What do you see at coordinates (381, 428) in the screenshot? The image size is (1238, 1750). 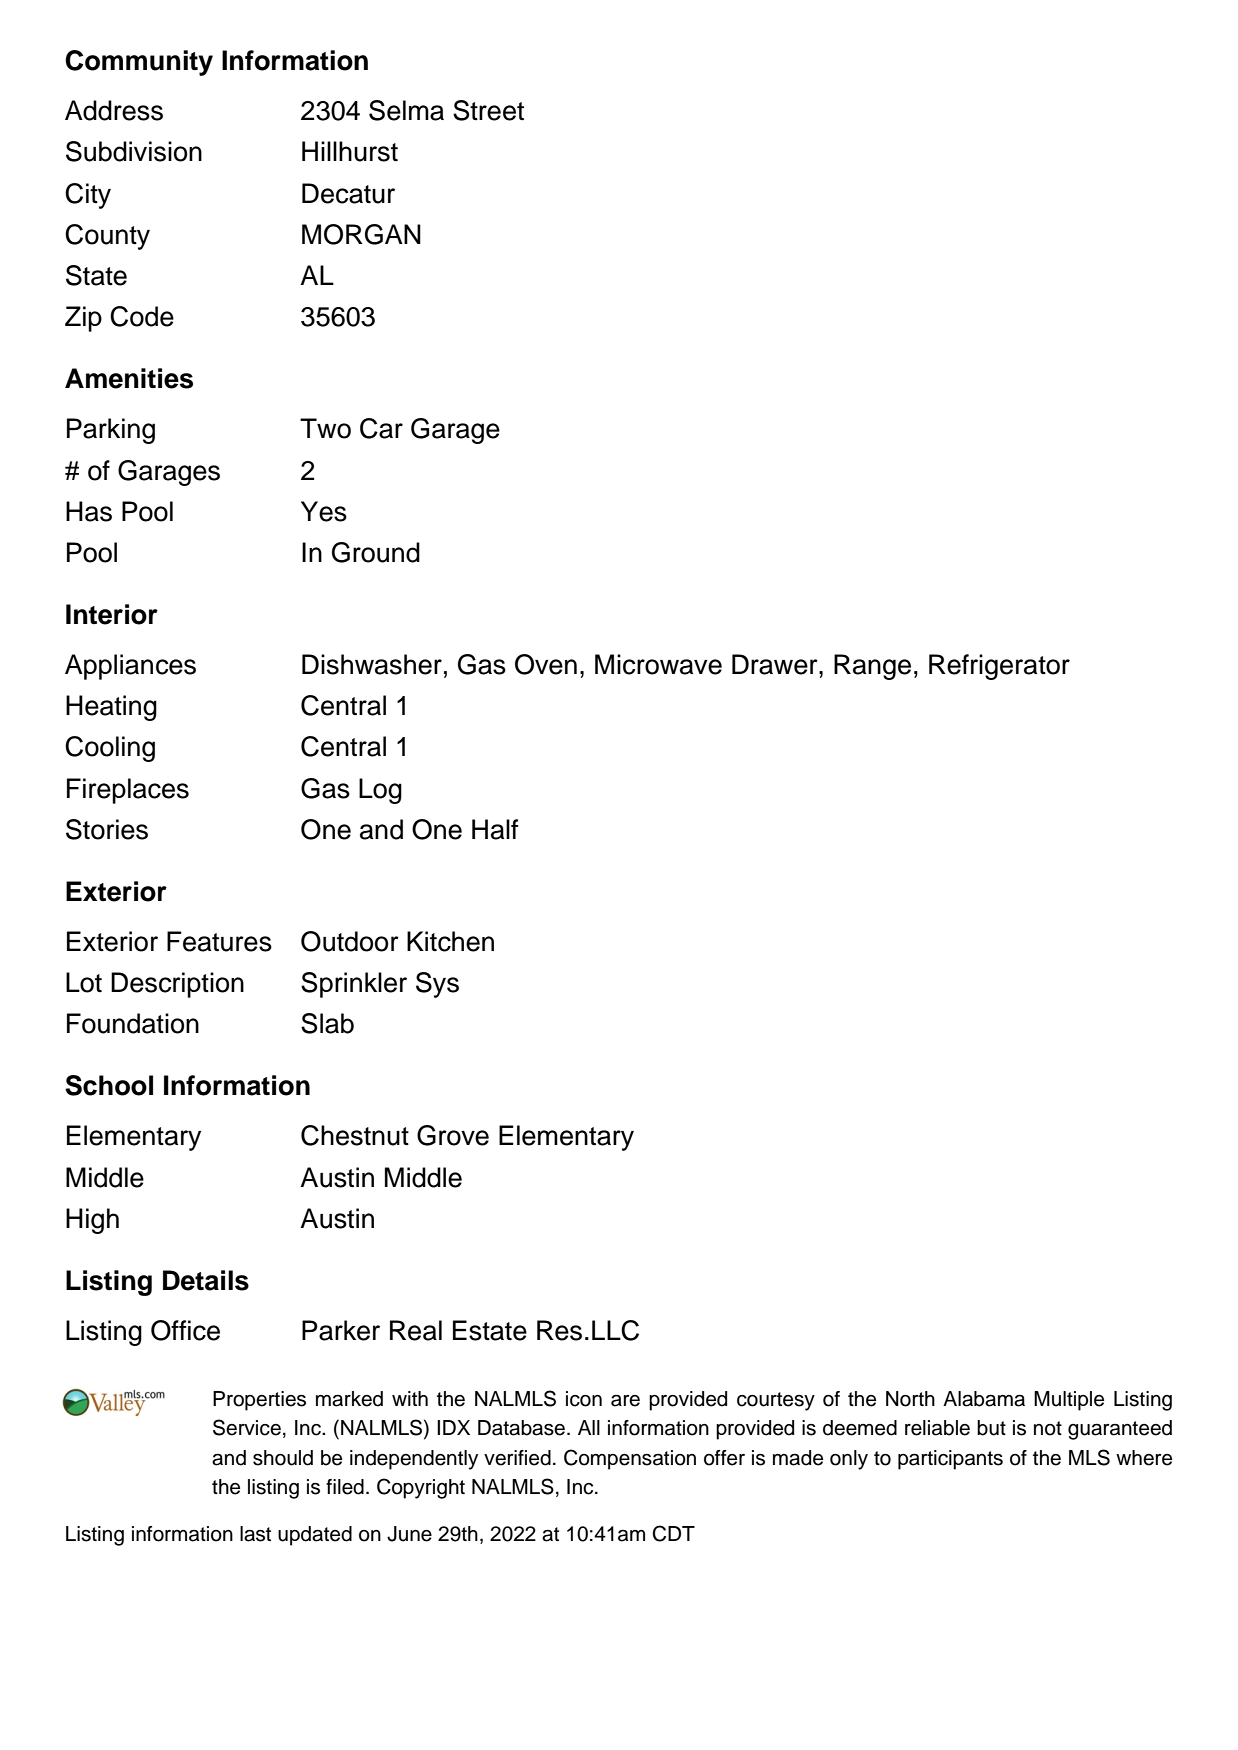 I see `Car` at bounding box center [381, 428].
